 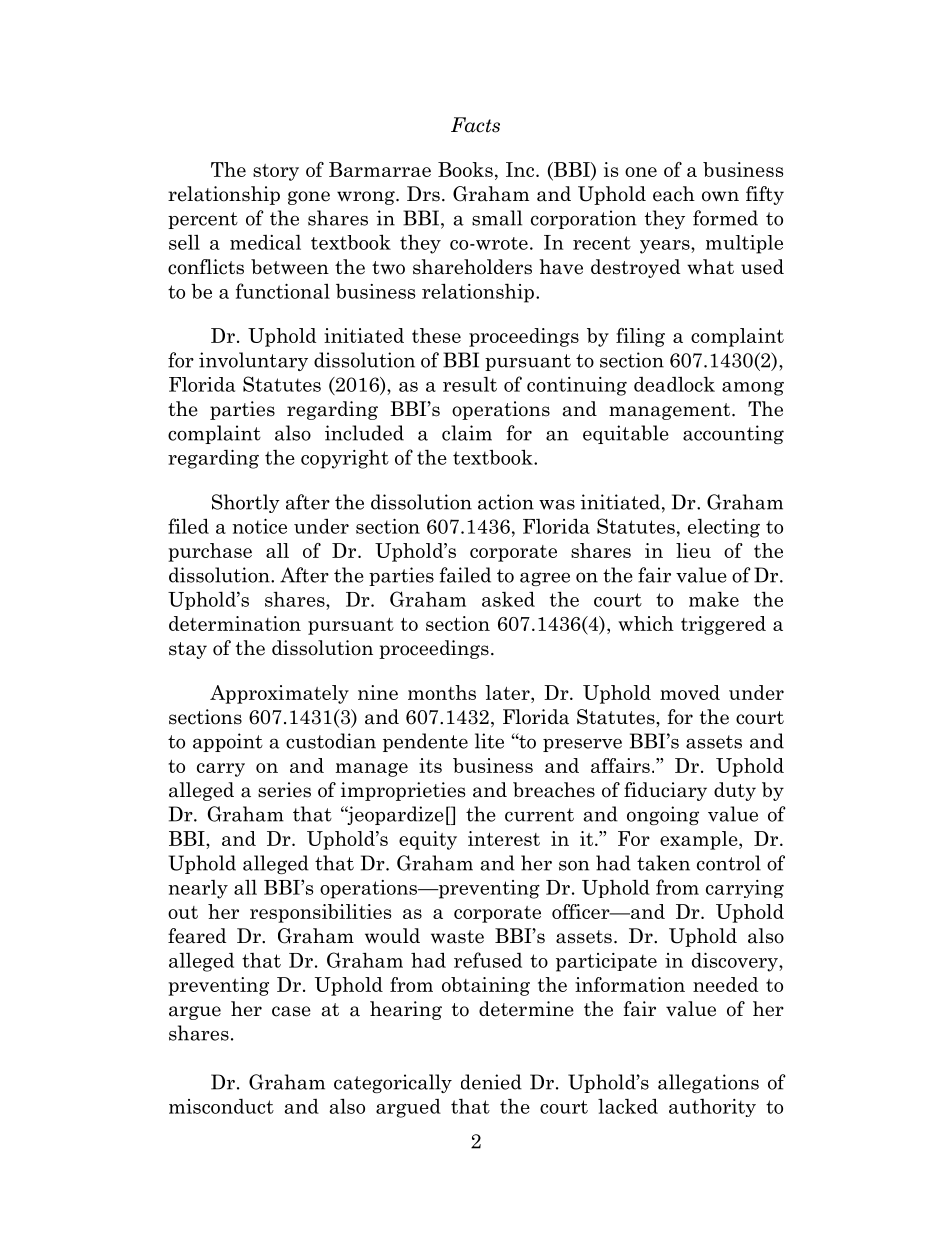 What do you see at coordinates (491, 1082) in the document?
I see `denied` at bounding box center [491, 1082].
